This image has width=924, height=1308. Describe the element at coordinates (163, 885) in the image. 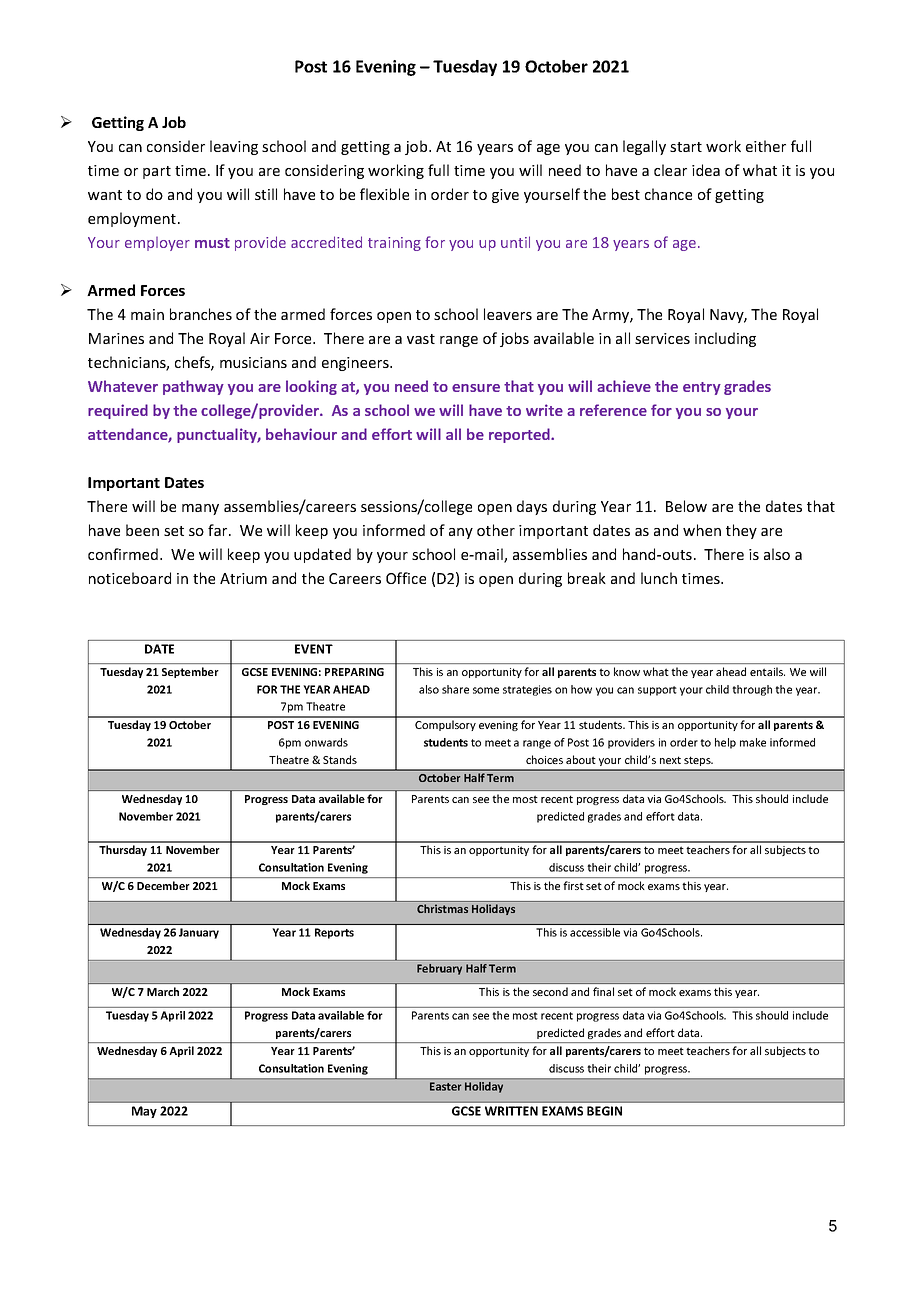

I see `December` at that location.
